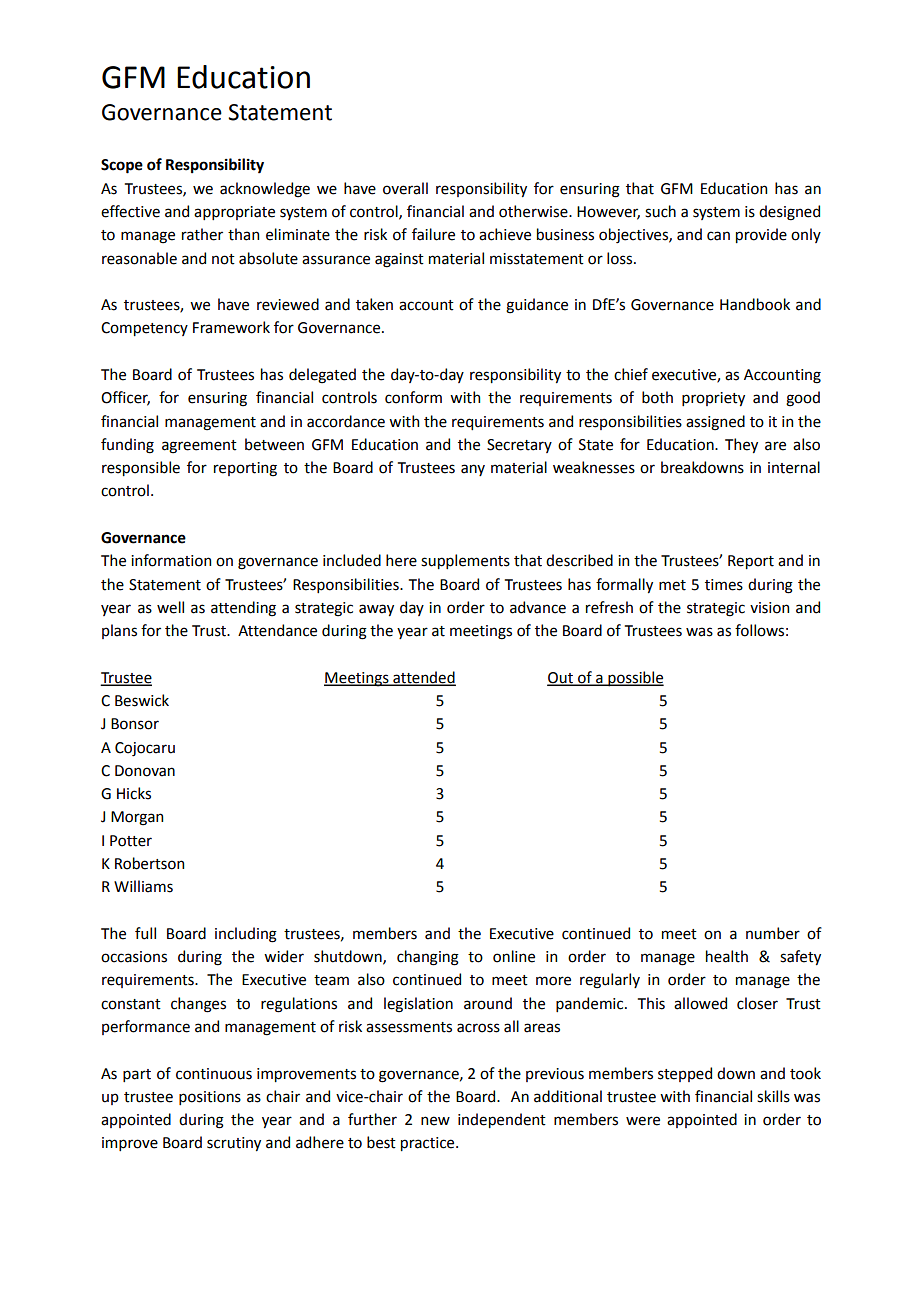 This image has width=924, height=1307. Describe the element at coordinates (435, 1121) in the image. I see `new` at that location.
